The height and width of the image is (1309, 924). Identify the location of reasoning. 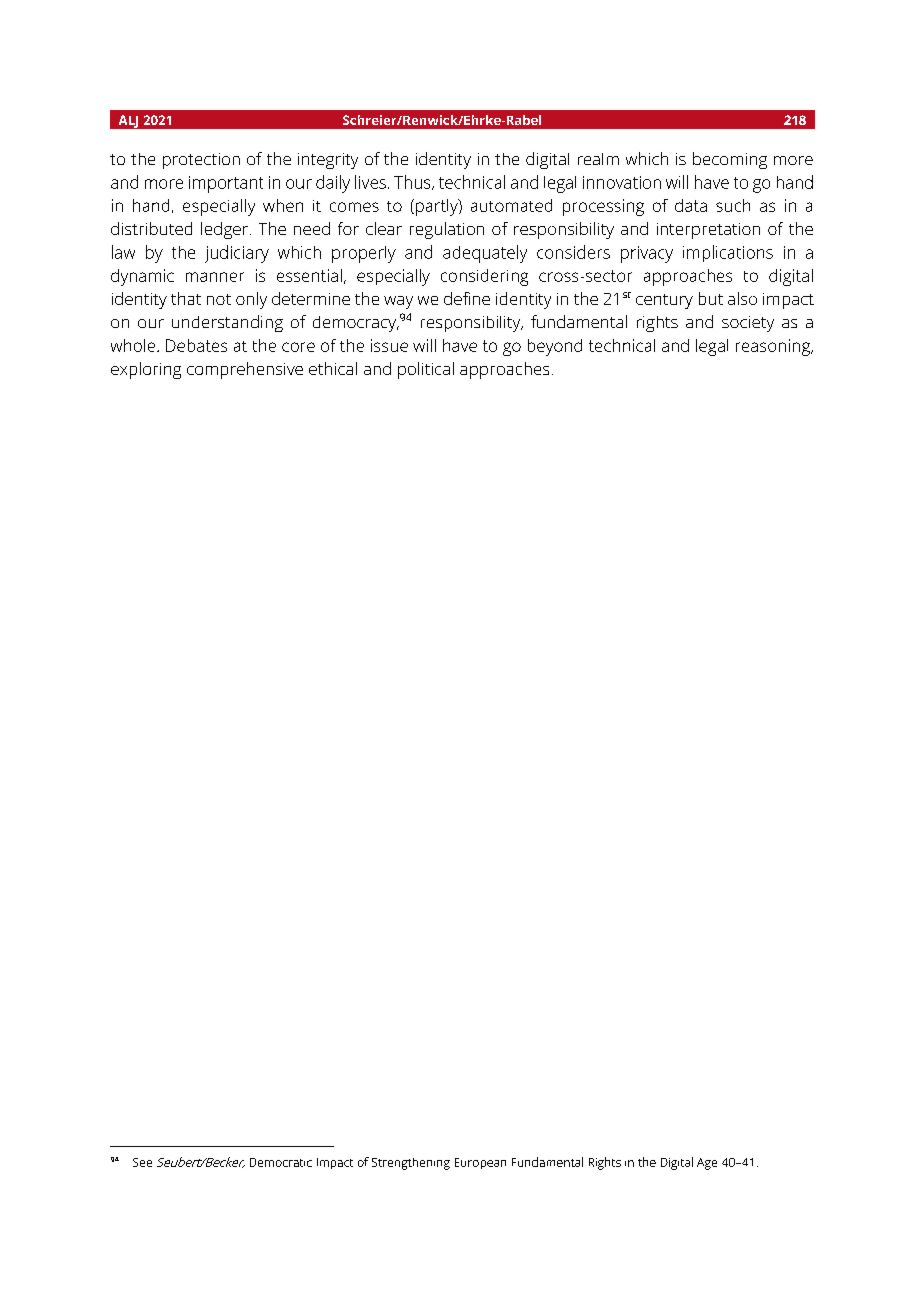
(774, 347).
